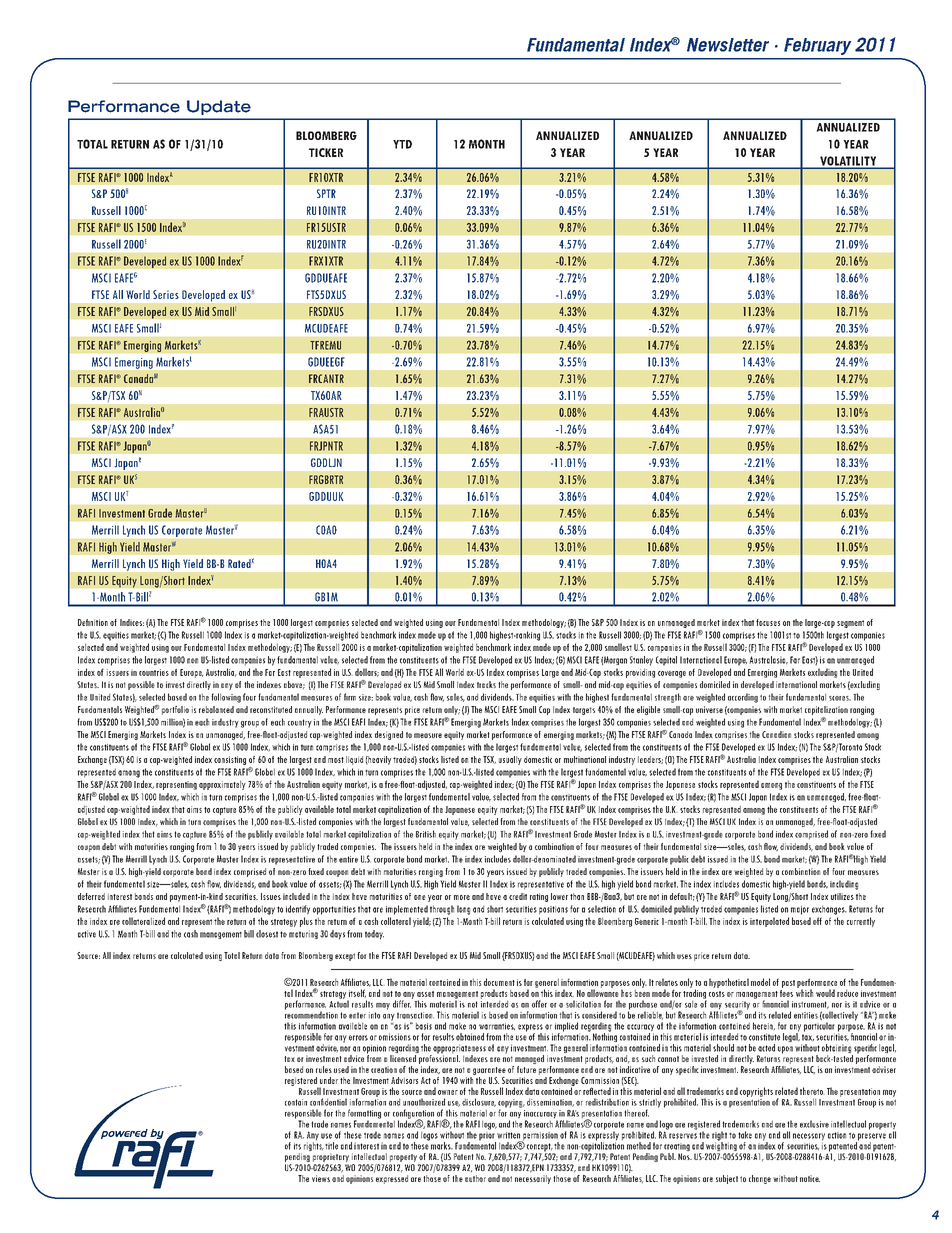 Image resolution: width=952 pixels, height=1233 pixels. I want to click on tracks, so click(486, 684).
